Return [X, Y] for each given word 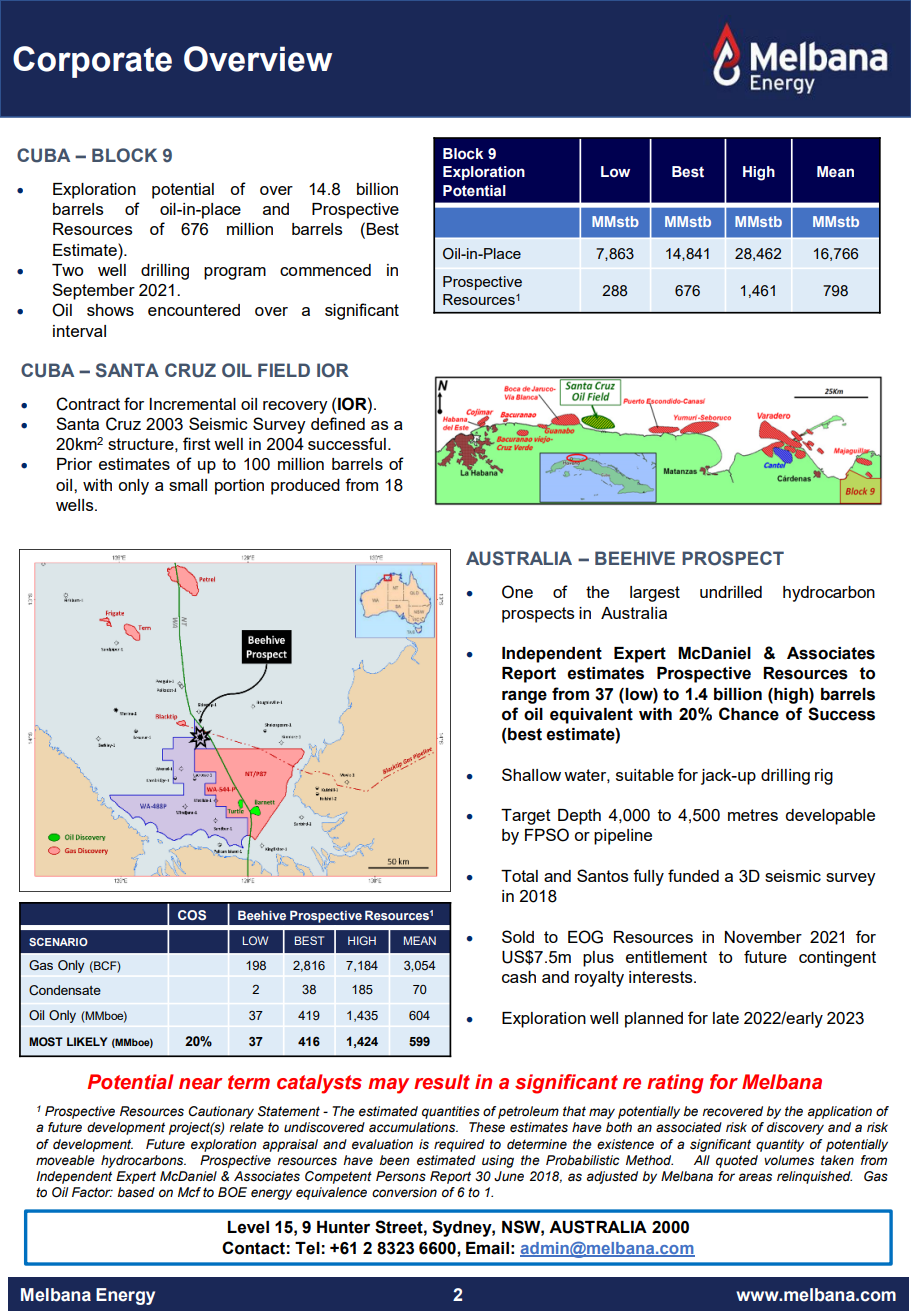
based [136, 1192]
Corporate [92, 62]
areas [755, 1177]
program [235, 273]
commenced [325, 270]
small [188, 485]
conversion [404, 1192]
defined [338, 423]
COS [192, 915]
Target [526, 817]
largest [655, 594]
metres [753, 815]
